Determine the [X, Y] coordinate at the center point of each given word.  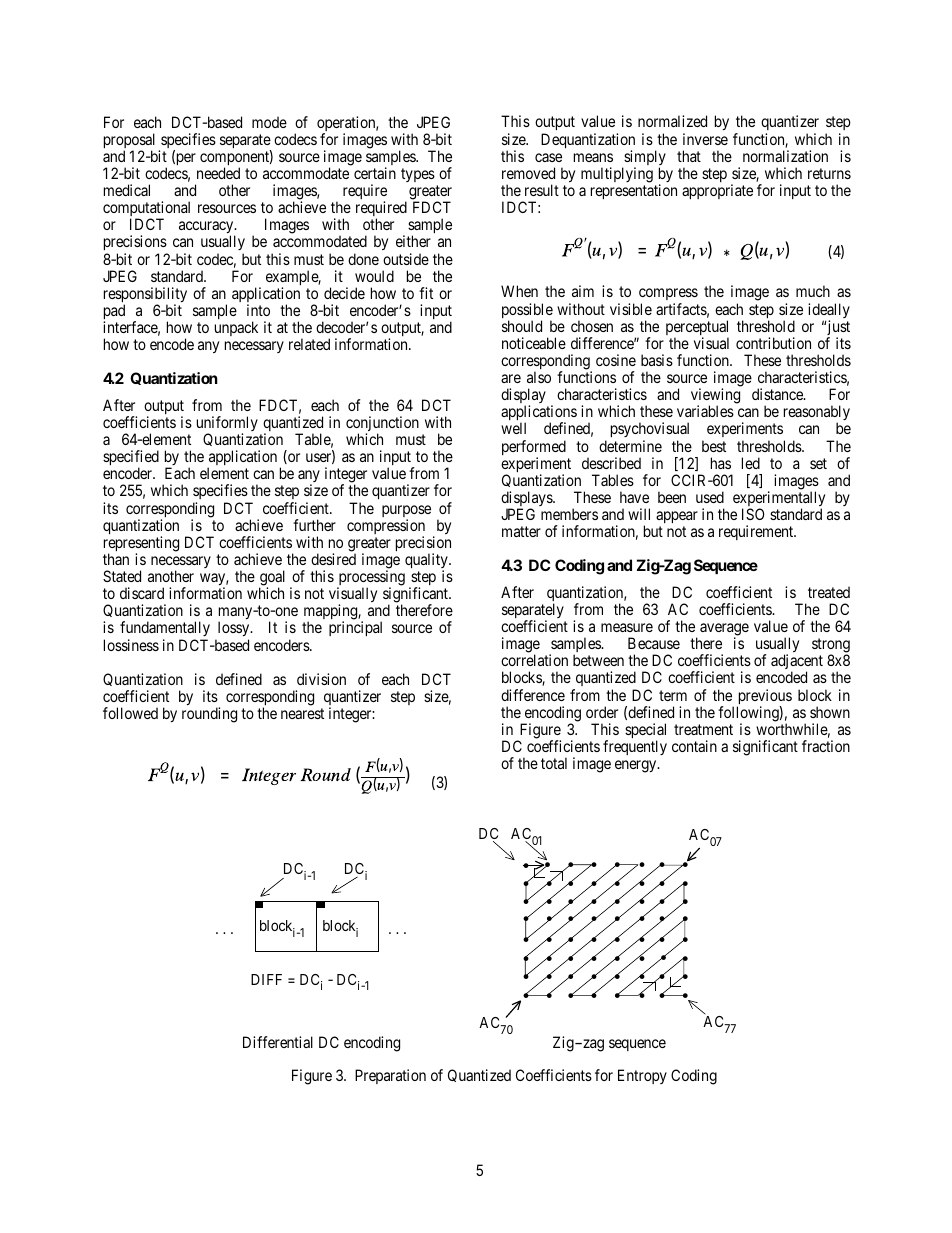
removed [528, 173]
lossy [233, 630]
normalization [785, 156]
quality [427, 562]
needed [218, 173]
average [724, 630]
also [539, 377]
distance [778, 394]
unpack [236, 328]
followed [130, 713]
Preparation [390, 1076]
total [554, 763]
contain [694, 746]
